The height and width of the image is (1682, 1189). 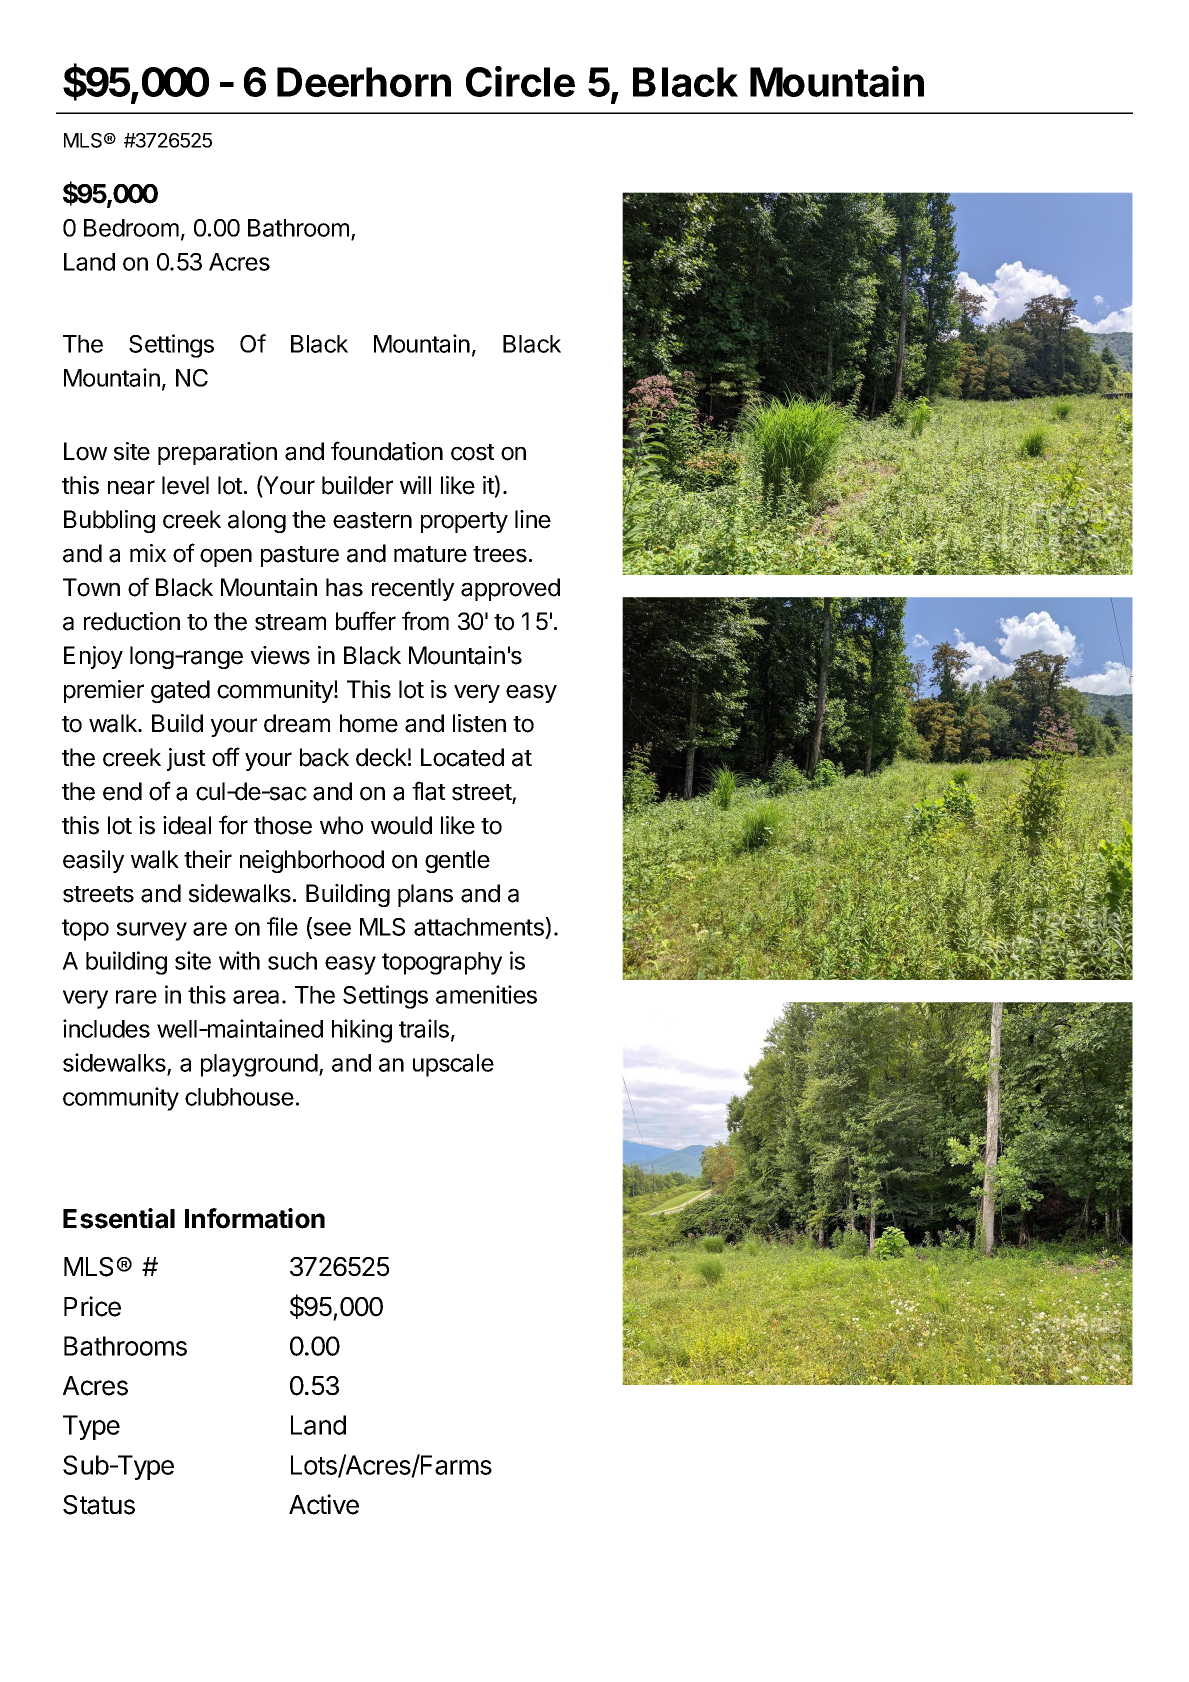 What do you see at coordinates (131, 228) in the image?
I see `Bedroom` at bounding box center [131, 228].
